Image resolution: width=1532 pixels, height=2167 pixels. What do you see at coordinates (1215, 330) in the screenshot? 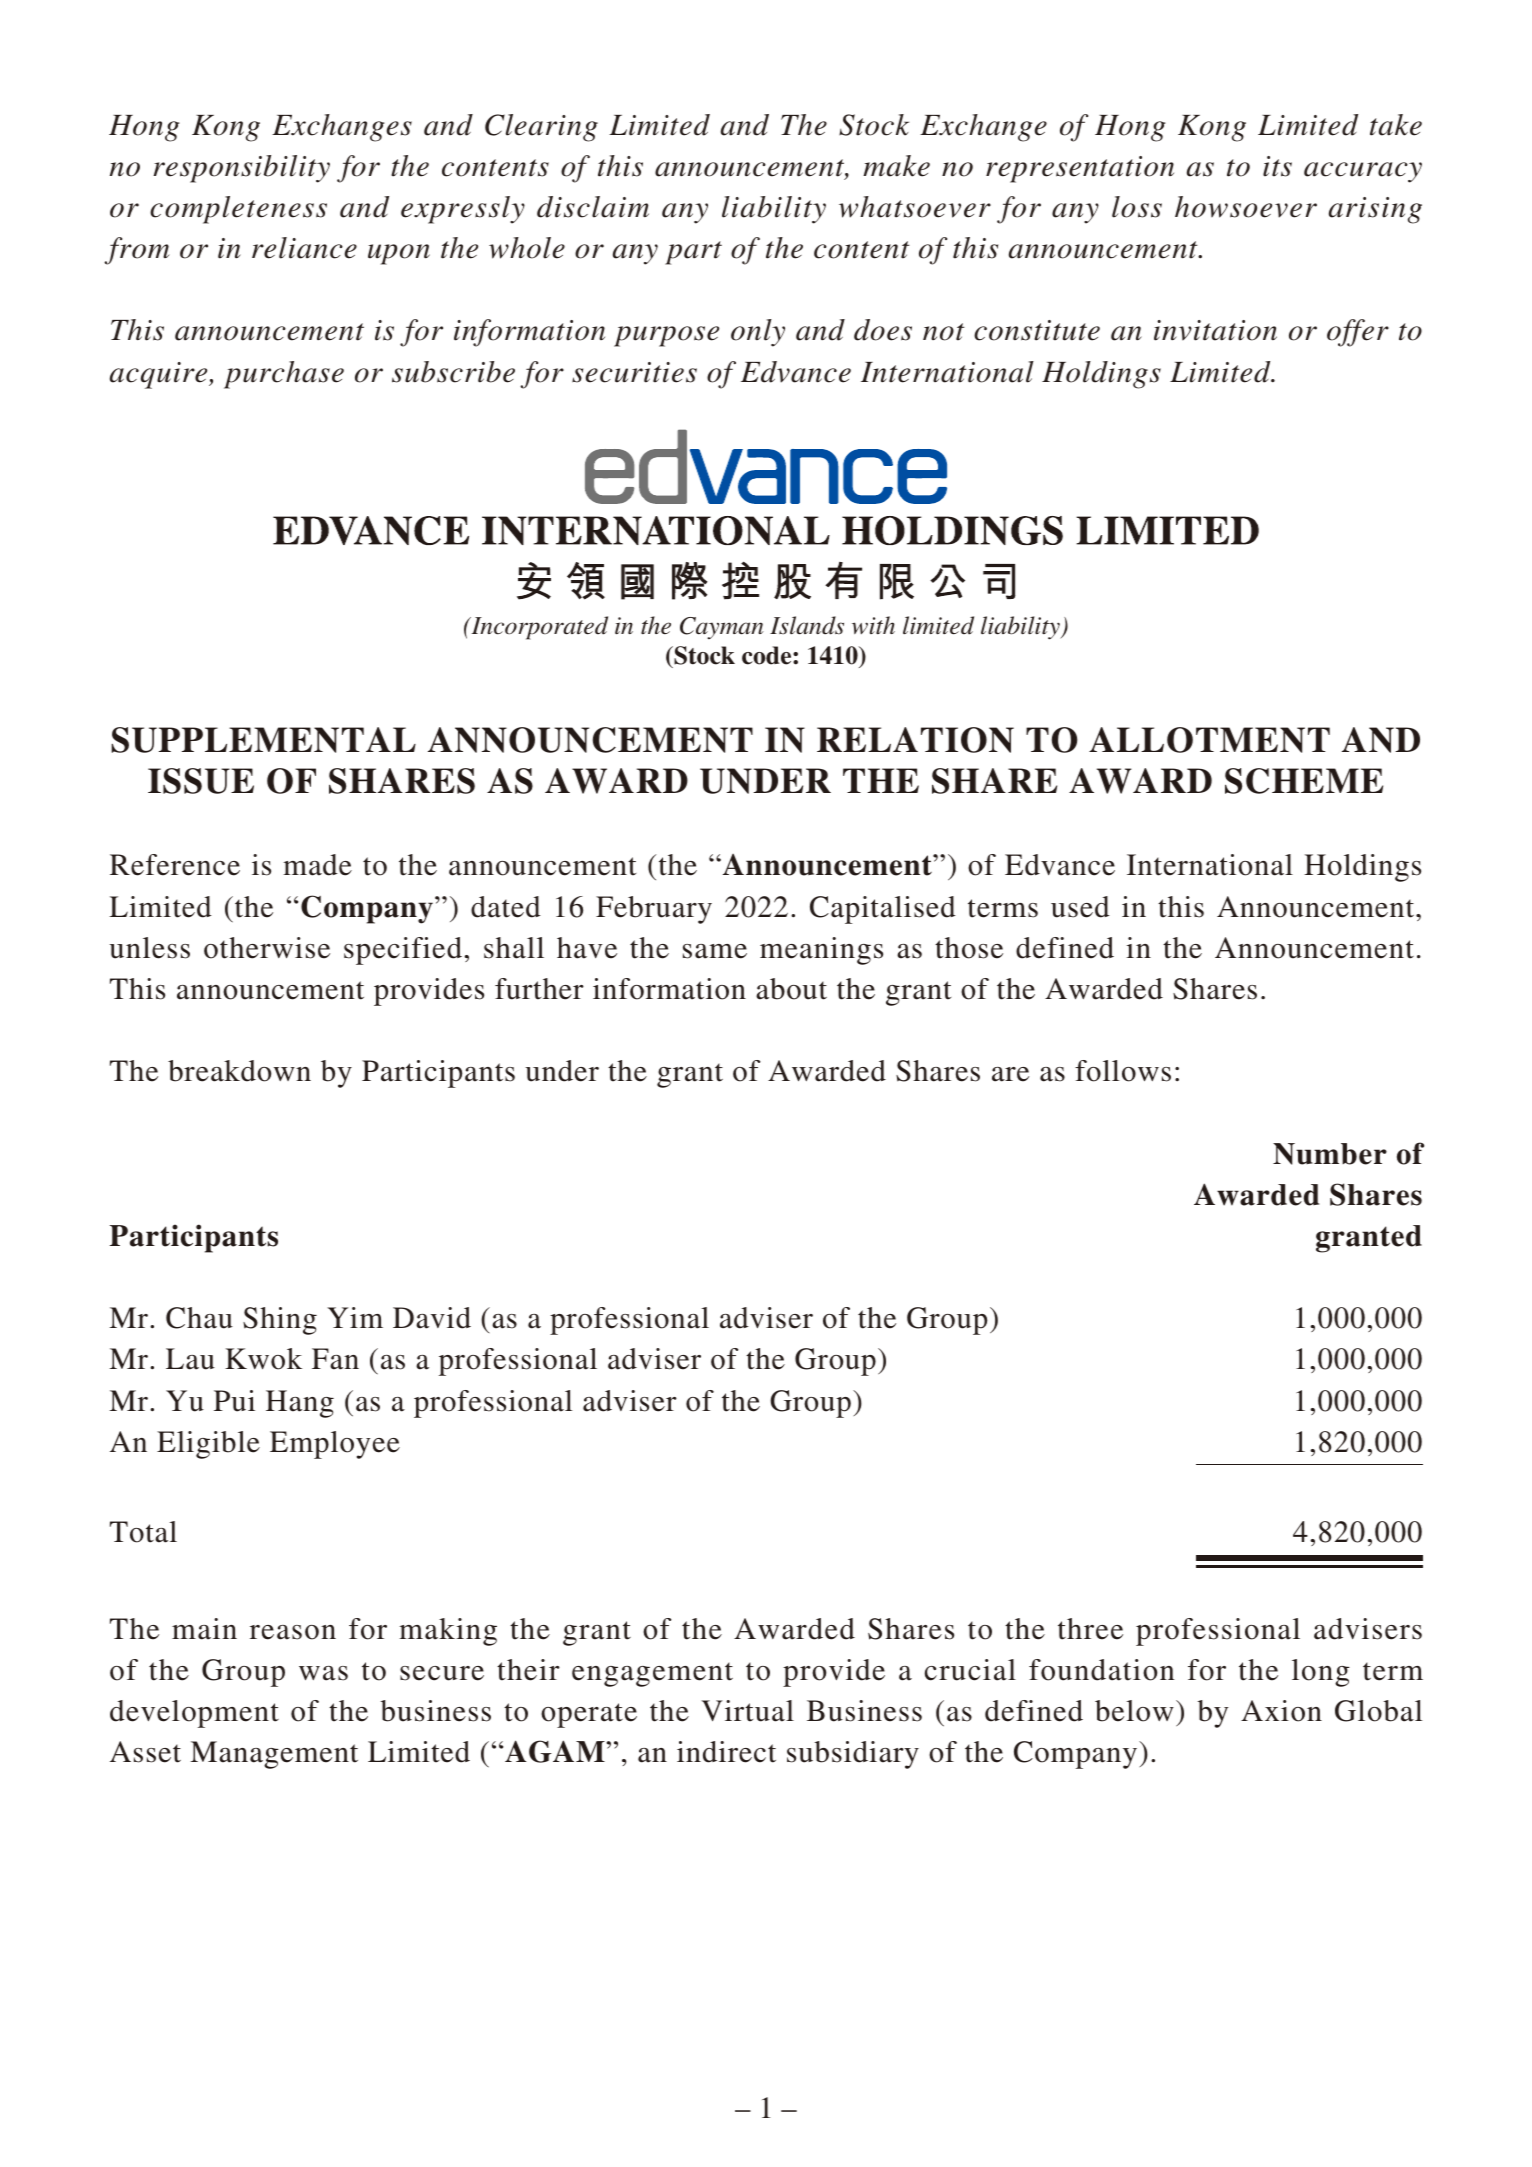
I see `invitation` at bounding box center [1215, 330].
